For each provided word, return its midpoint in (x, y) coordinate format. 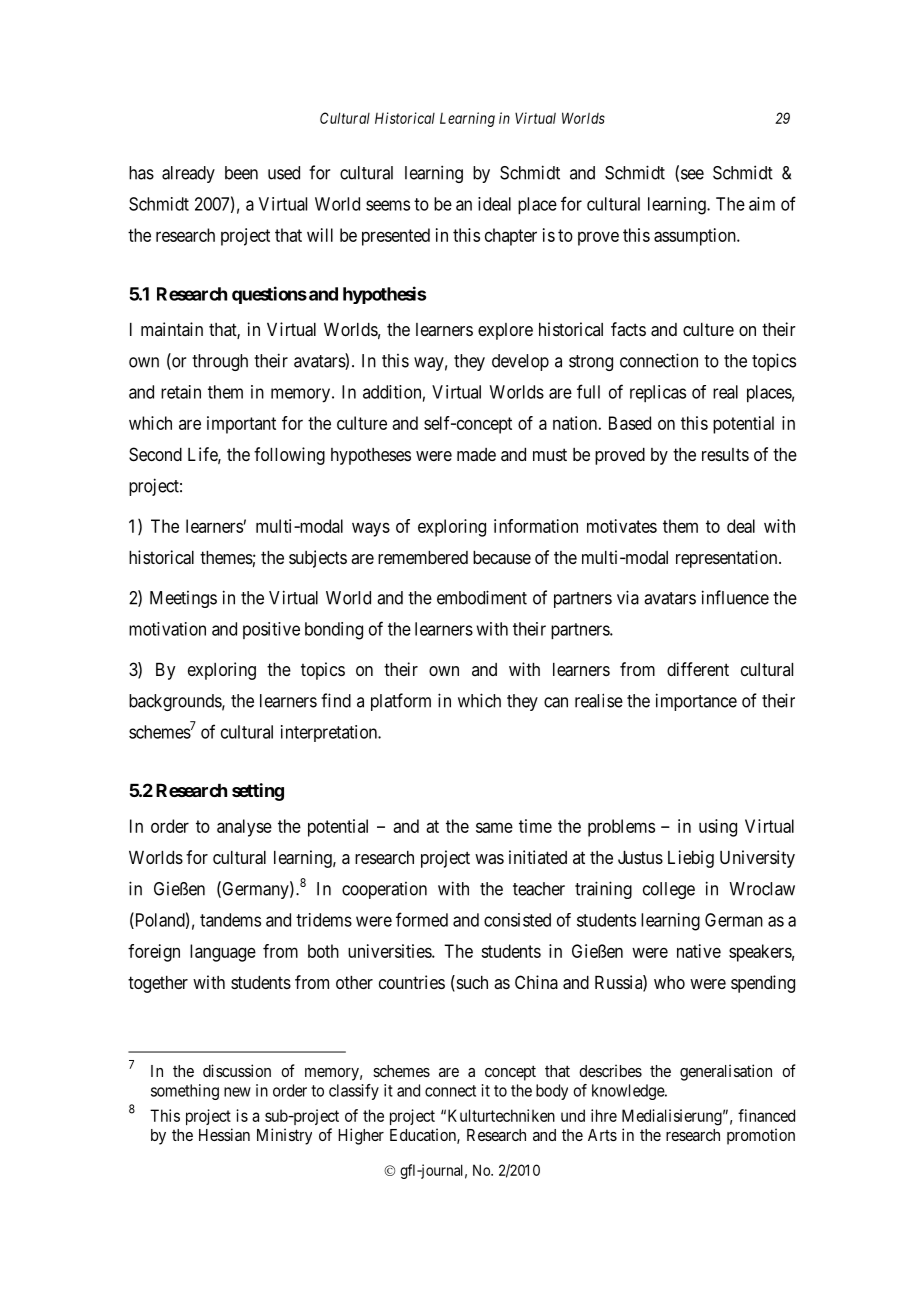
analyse (244, 828)
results (725, 454)
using (718, 828)
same (494, 827)
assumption (696, 237)
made (476, 454)
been (241, 173)
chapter (511, 237)
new (237, 1092)
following (289, 456)
